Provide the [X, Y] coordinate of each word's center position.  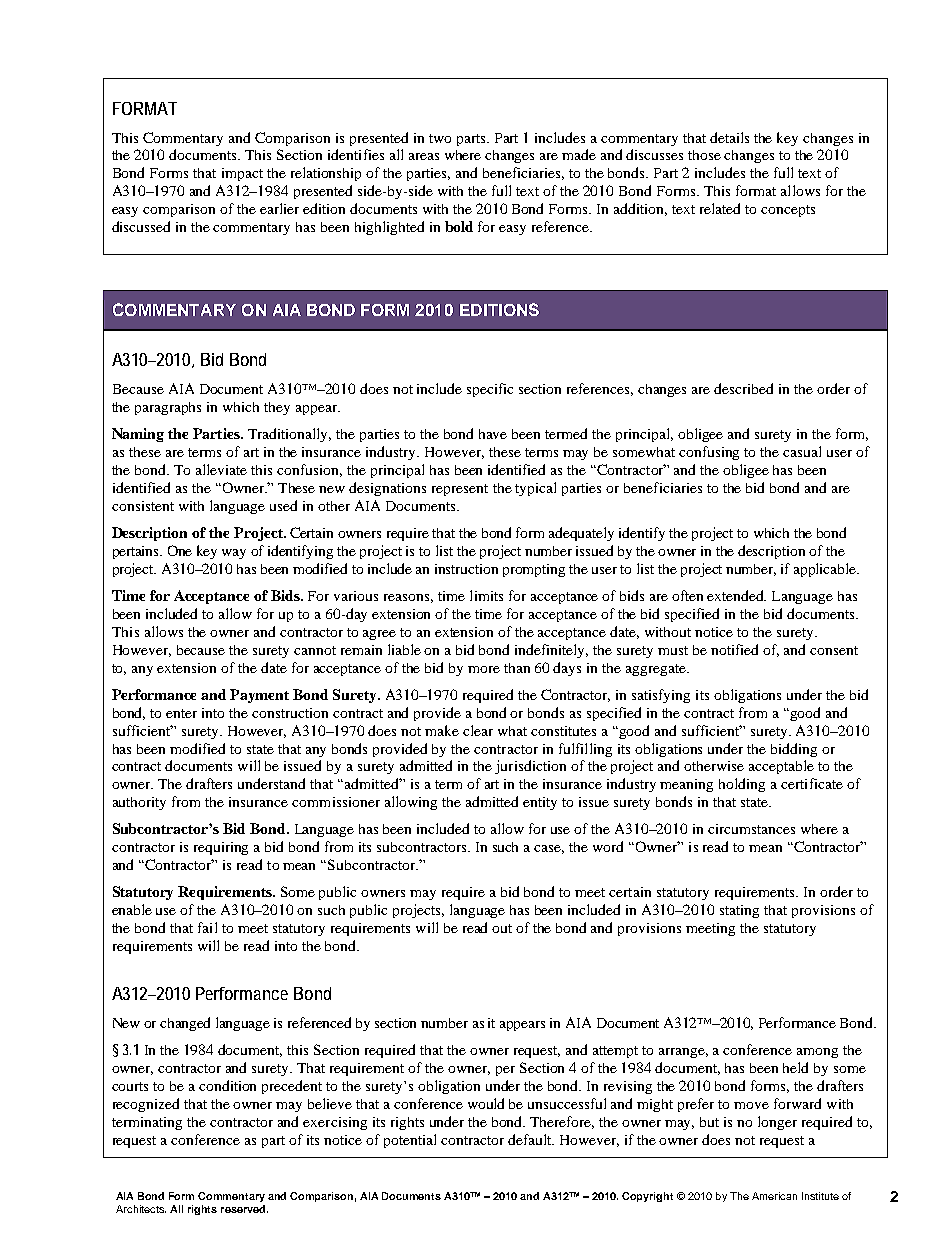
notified [734, 649]
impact [242, 174]
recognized [146, 1105]
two [440, 138]
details [729, 137]
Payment [259, 696]
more [484, 669]
